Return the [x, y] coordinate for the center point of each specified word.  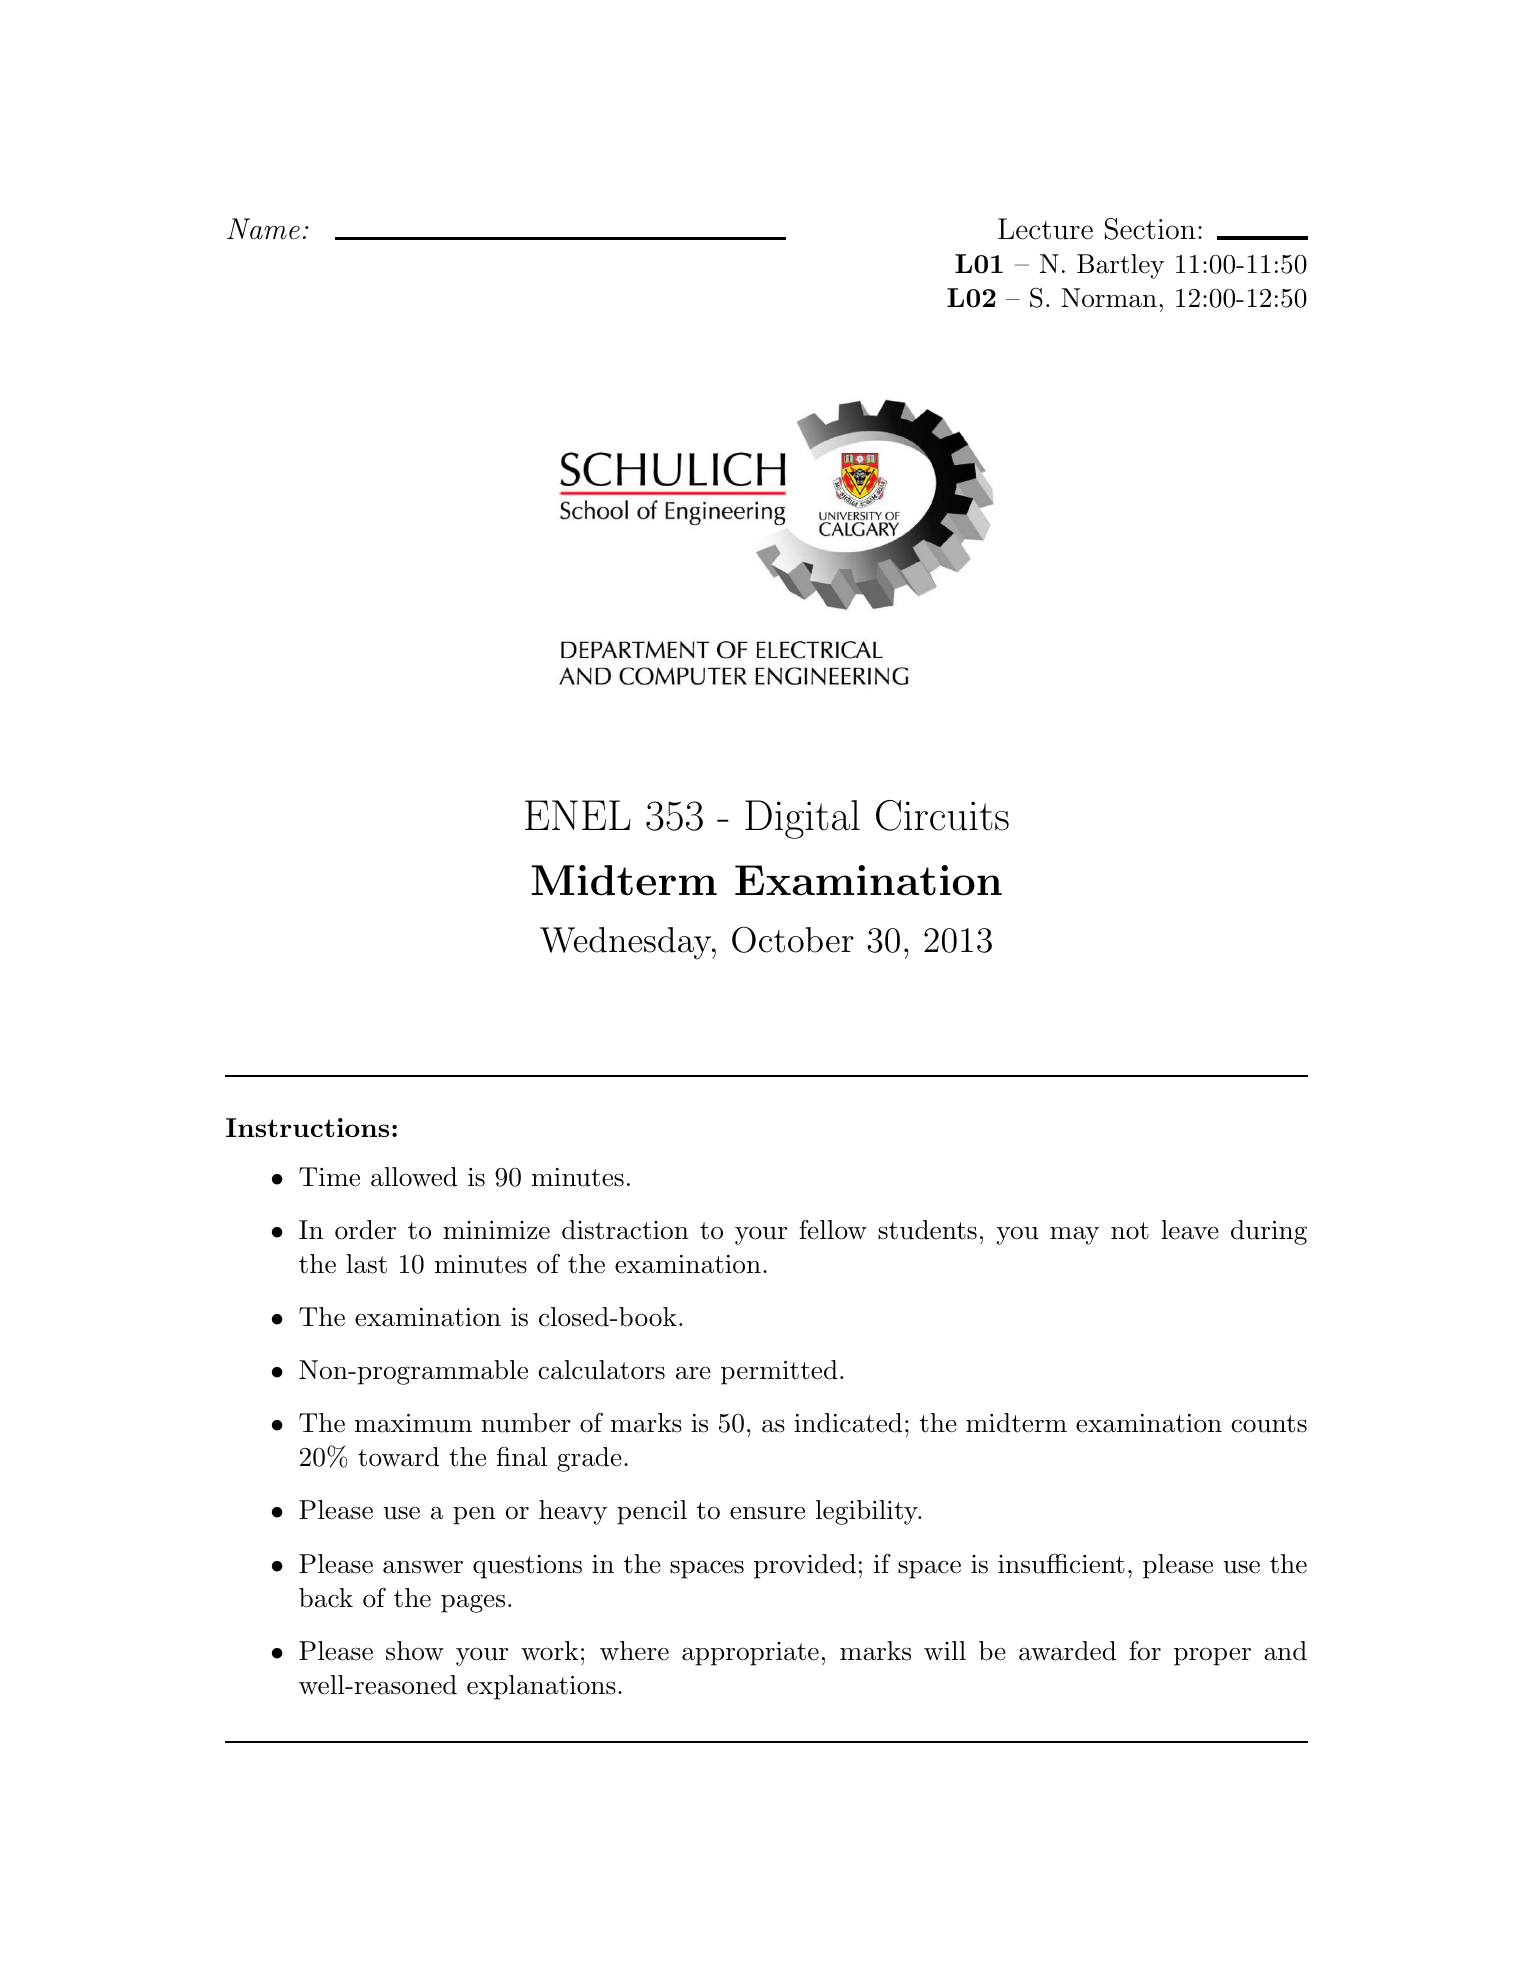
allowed [414, 1177]
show [415, 1651]
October [793, 939]
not [1130, 1231]
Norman [1109, 298]
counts [1269, 1424]
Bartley [1120, 266]
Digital [802, 819]
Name [263, 229]
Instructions [307, 1127]
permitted [779, 1372]
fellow [833, 1230]
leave [1190, 1230]
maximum [413, 1423]
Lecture [1045, 229]
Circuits [942, 815]
